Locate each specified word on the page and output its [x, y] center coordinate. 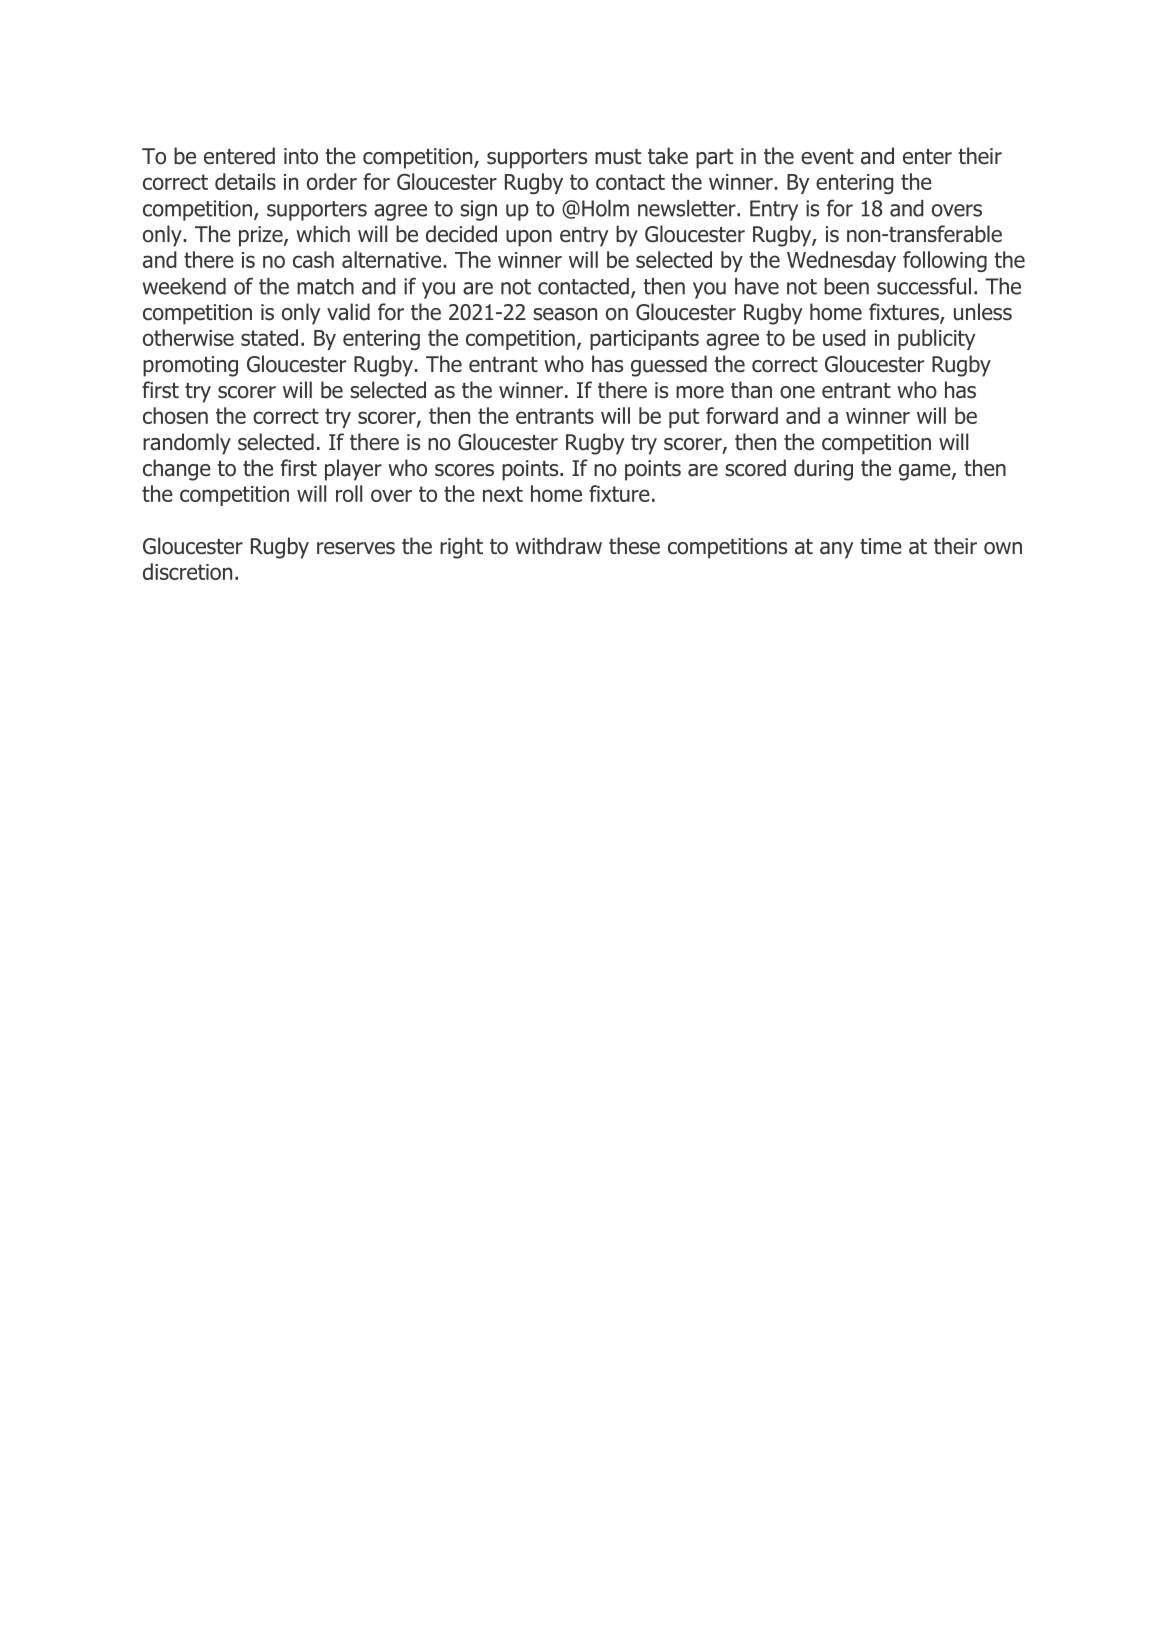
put [684, 418]
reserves [356, 548]
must [618, 157]
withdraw [558, 546]
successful [924, 286]
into [301, 156]
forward [742, 415]
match [325, 286]
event [827, 157]
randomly [187, 444]
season [565, 314]
